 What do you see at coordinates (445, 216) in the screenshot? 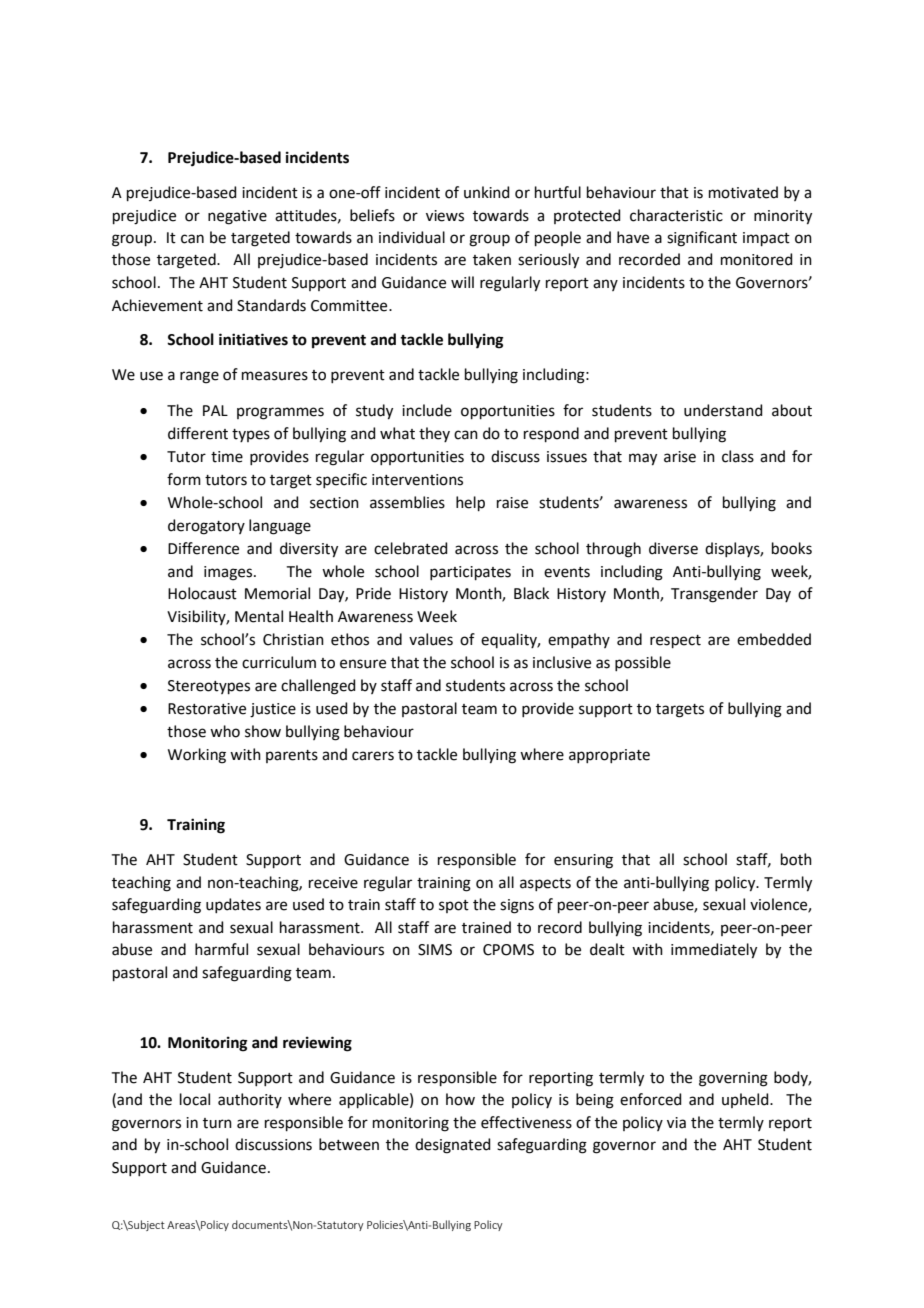
I see `views` at bounding box center [445, 216].
